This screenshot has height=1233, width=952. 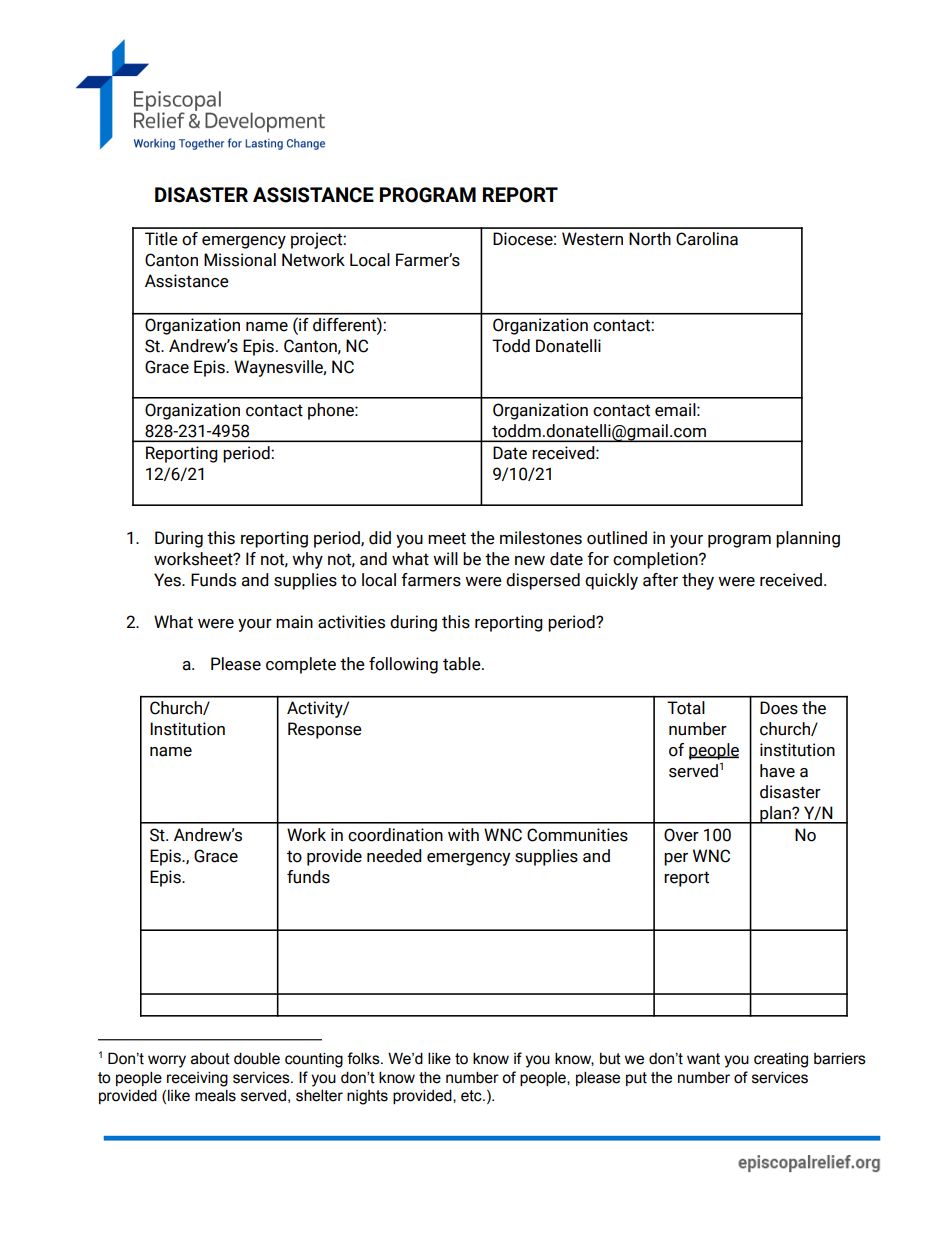 What do you see at coordinates (592, 239) in the screenshot?
I see `Western` at bounding box center [592, 239].
